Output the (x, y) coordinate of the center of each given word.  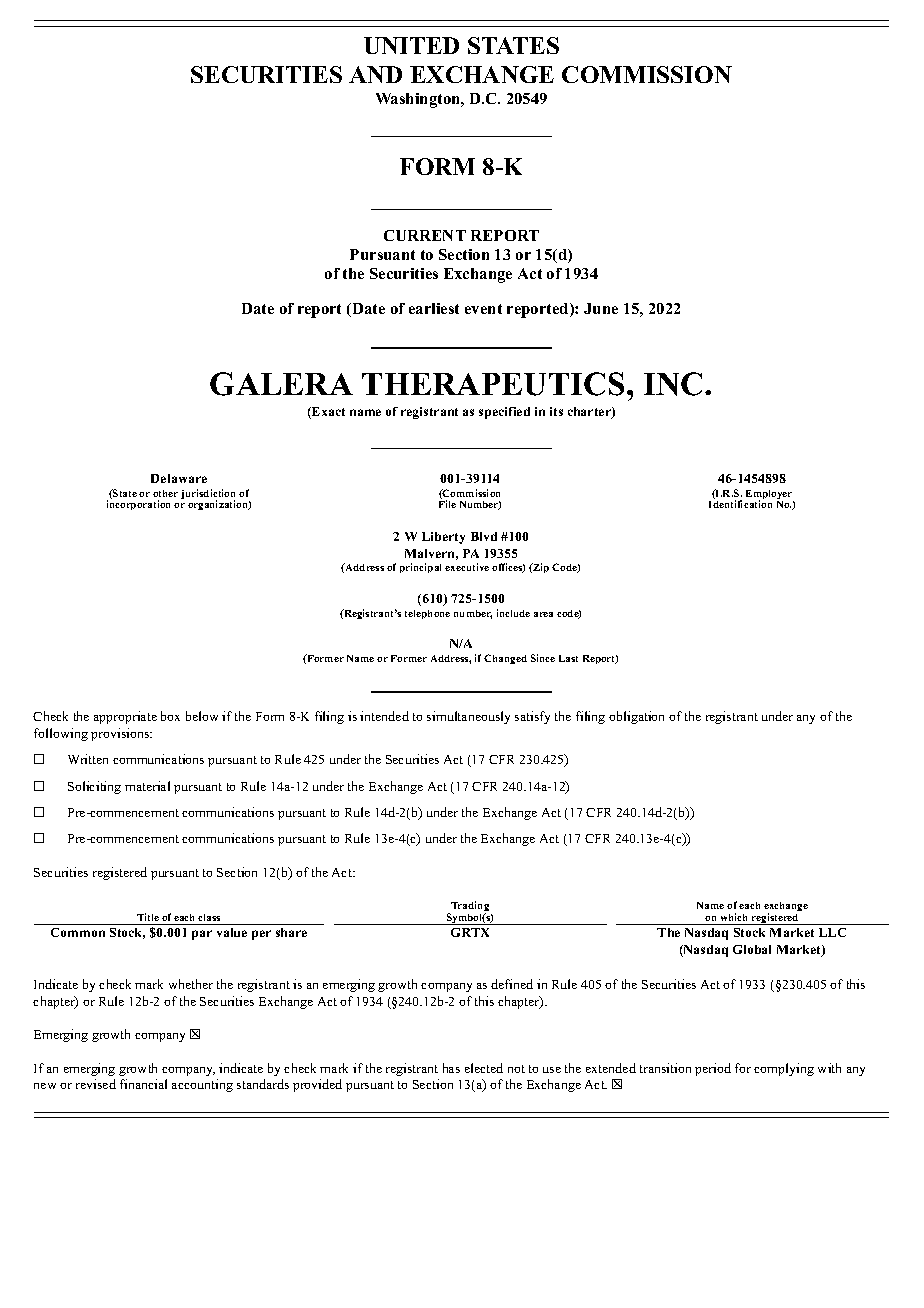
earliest (434, 308)
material (147, 786)
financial (143, 1084)
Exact (327, 413)
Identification (740, 504)
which (734, 917)
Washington (419, 100)
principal (420, 568)
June (601, 308)
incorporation (138, 505)
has (451, 1068)
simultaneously (468, 717)
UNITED (411, 45)
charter (590, 413)
